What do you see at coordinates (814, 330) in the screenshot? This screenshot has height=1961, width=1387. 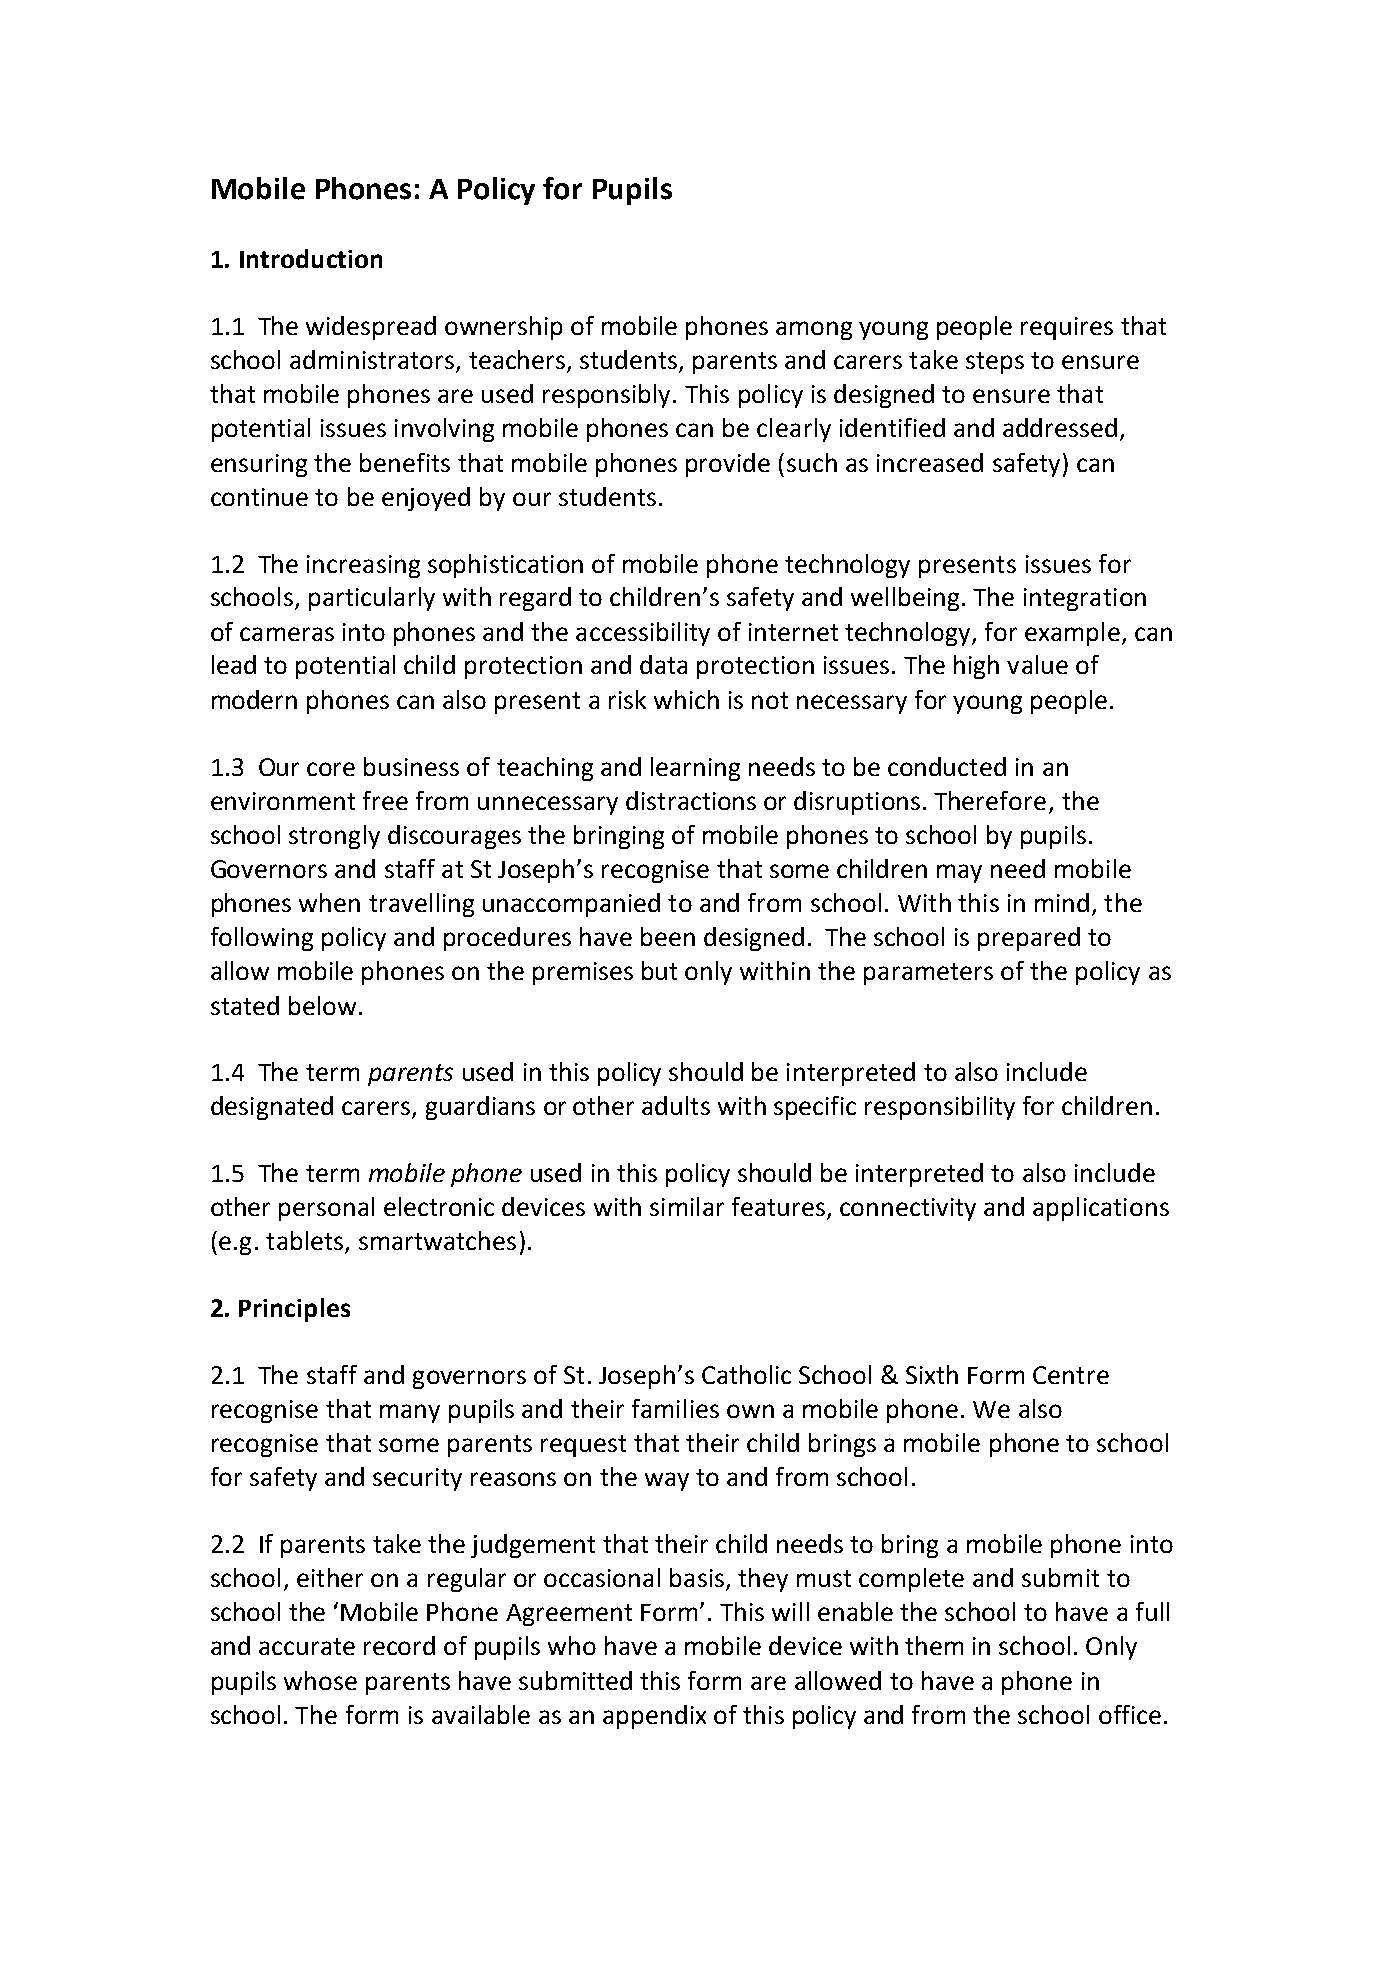 I see `among` at bounding box center [814, 330].
